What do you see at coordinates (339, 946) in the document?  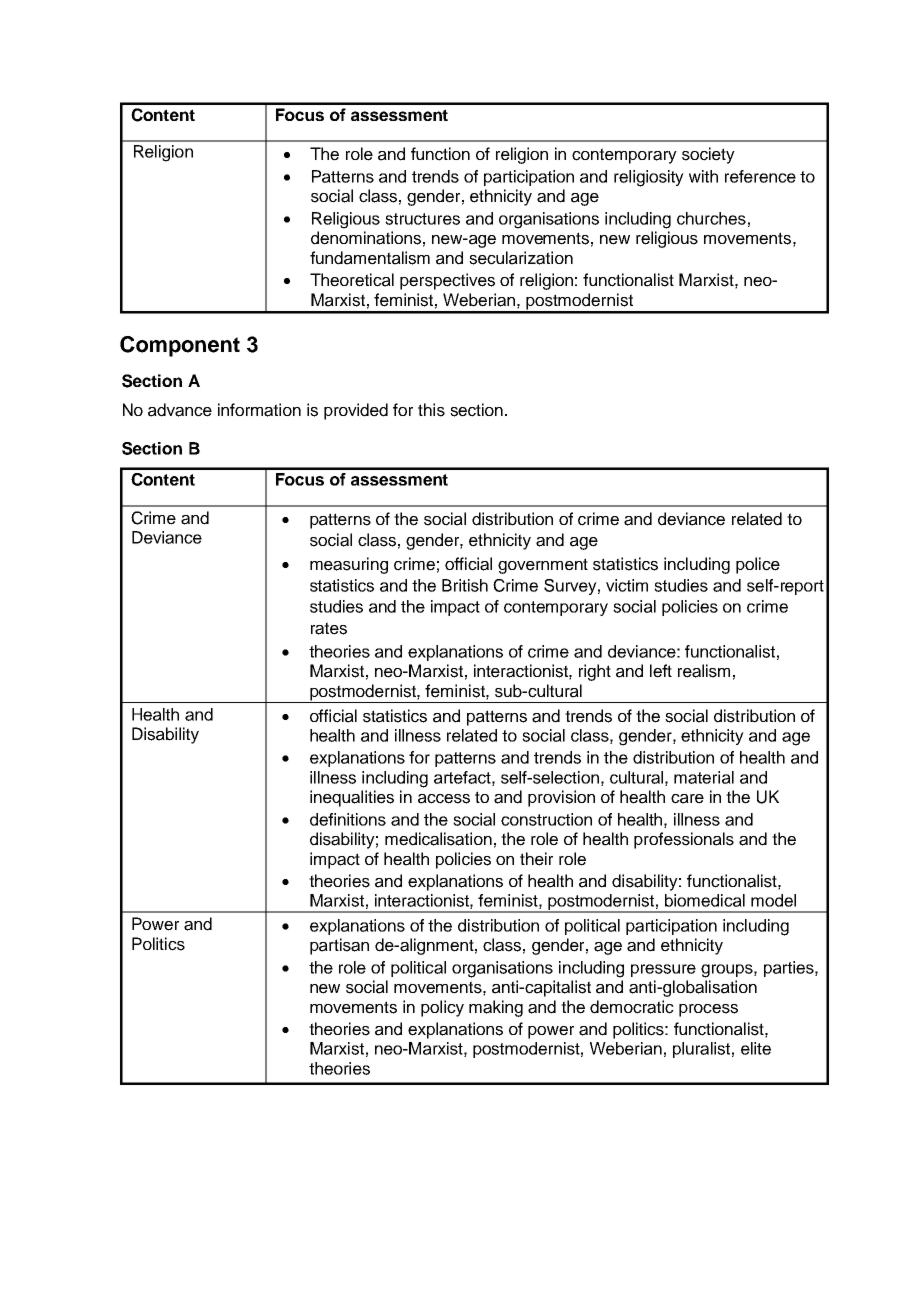 I see `partisan` at bounding box center [339, 946].
